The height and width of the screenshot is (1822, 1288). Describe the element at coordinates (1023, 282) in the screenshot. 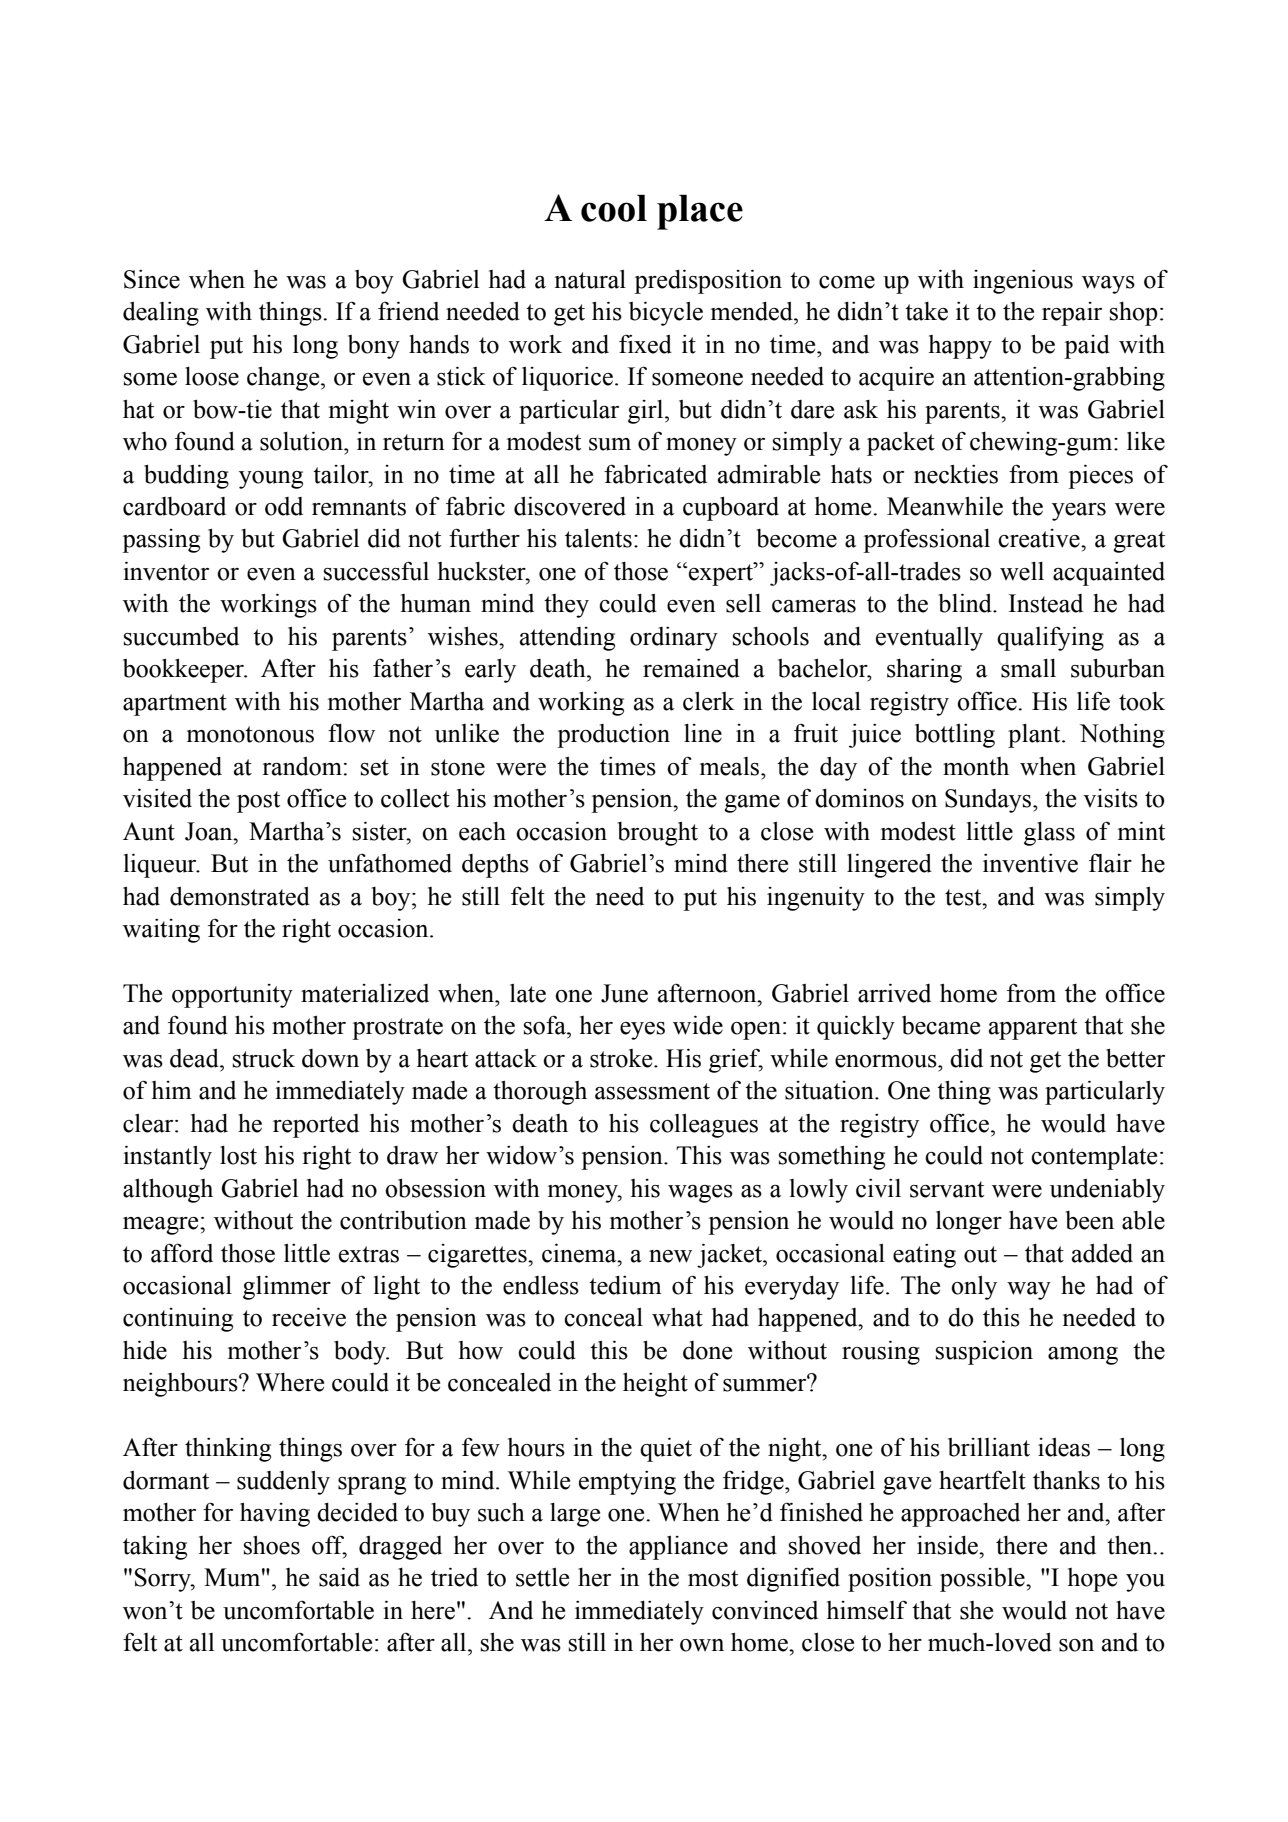

I see `ingenious` at that location.
